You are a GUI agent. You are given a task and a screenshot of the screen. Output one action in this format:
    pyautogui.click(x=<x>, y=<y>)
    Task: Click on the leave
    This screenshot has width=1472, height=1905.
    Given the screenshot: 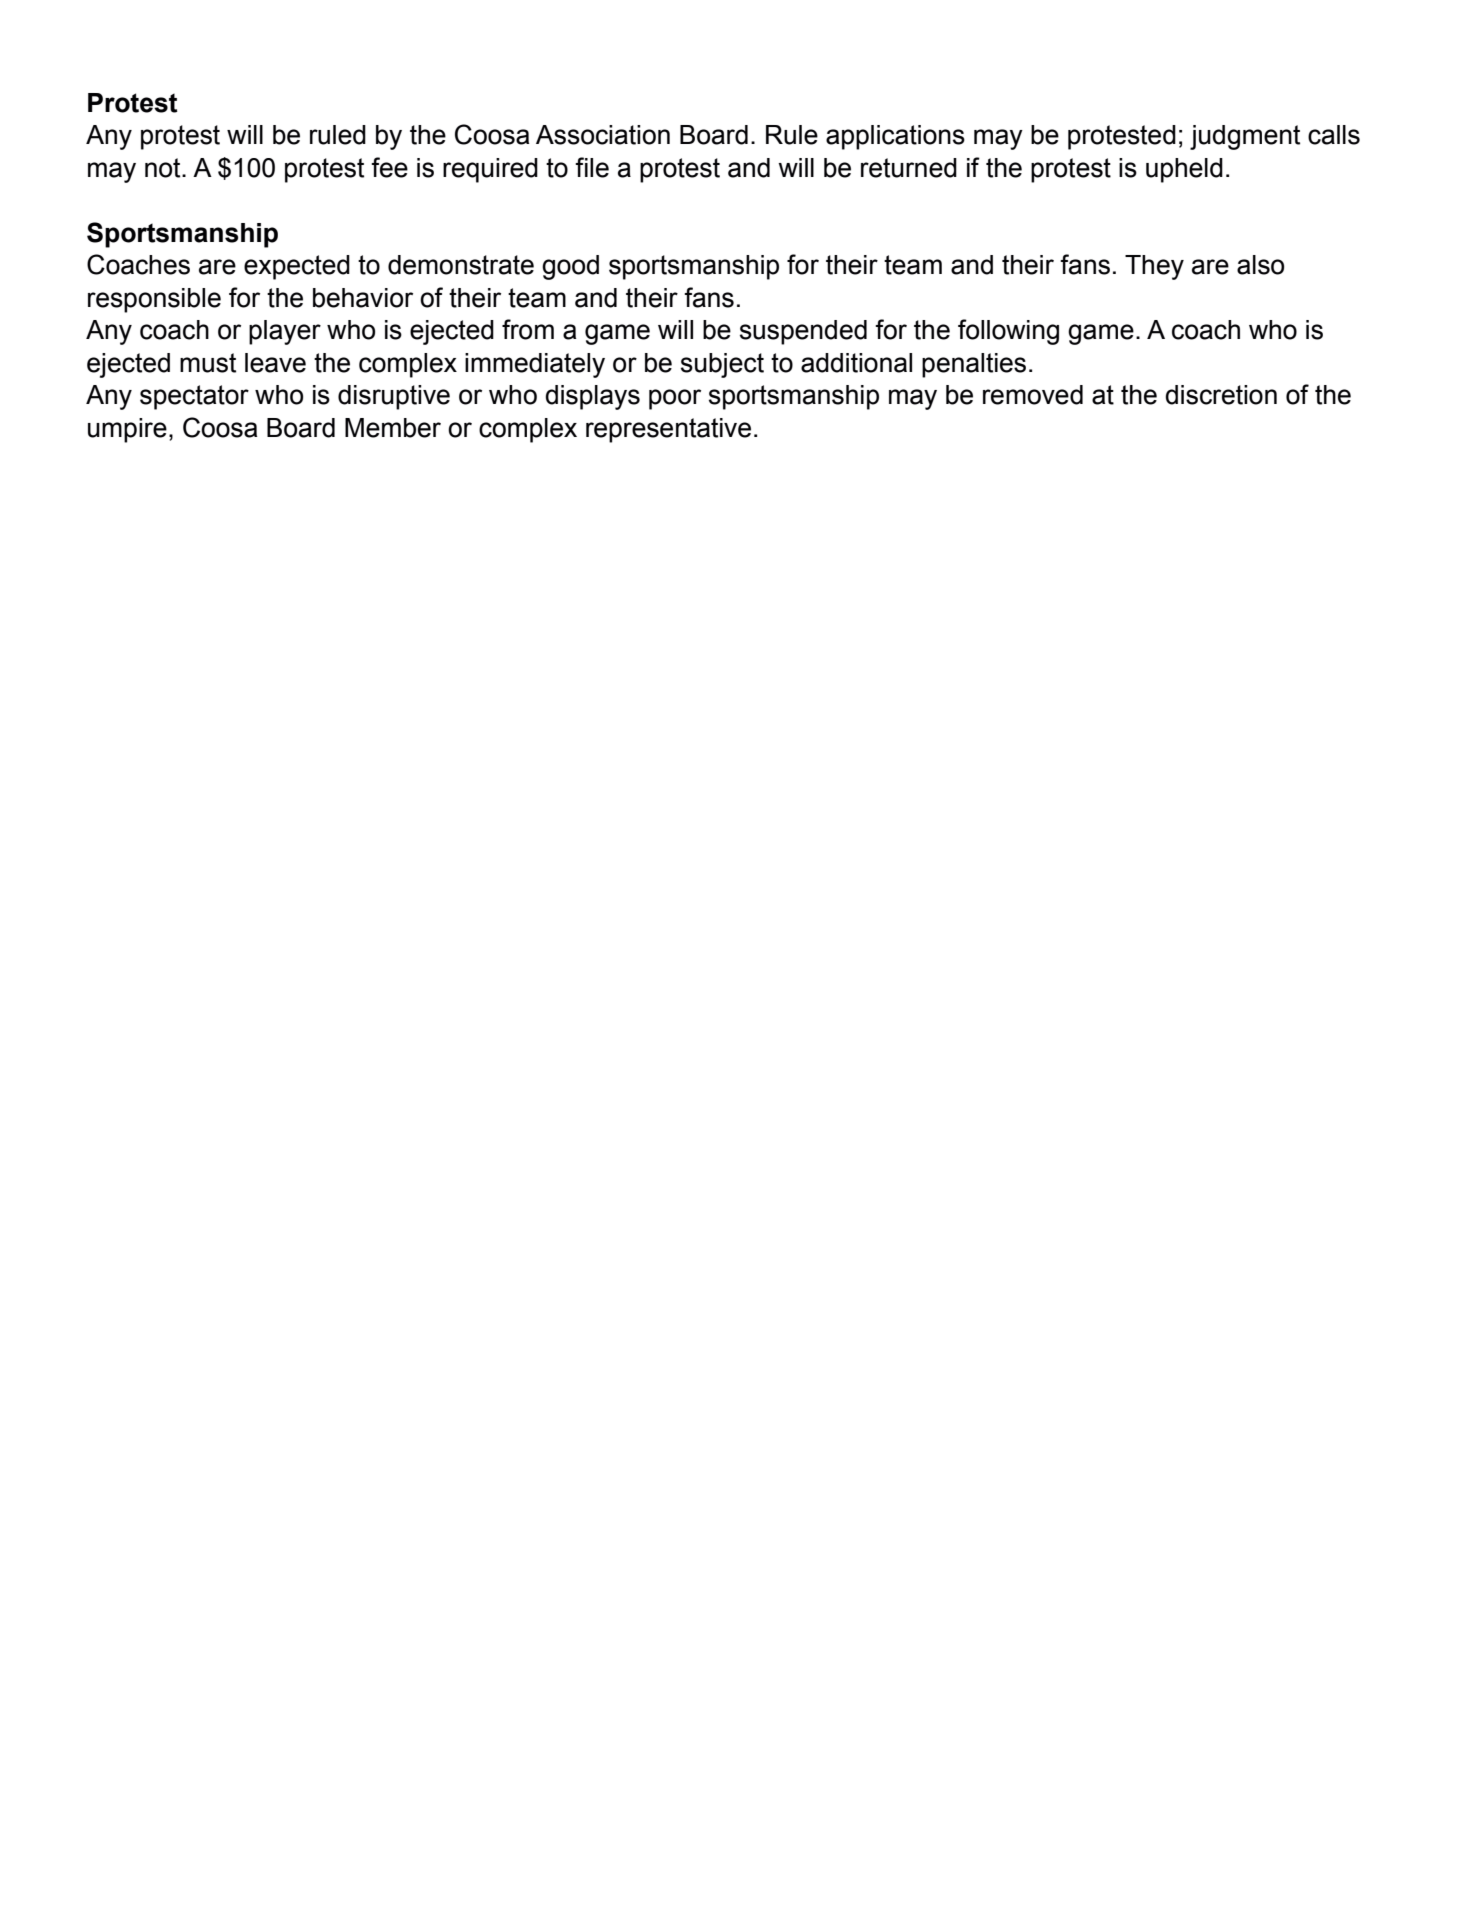 What is the action you would take?
    pyautogui.click(x=275, y=363)
